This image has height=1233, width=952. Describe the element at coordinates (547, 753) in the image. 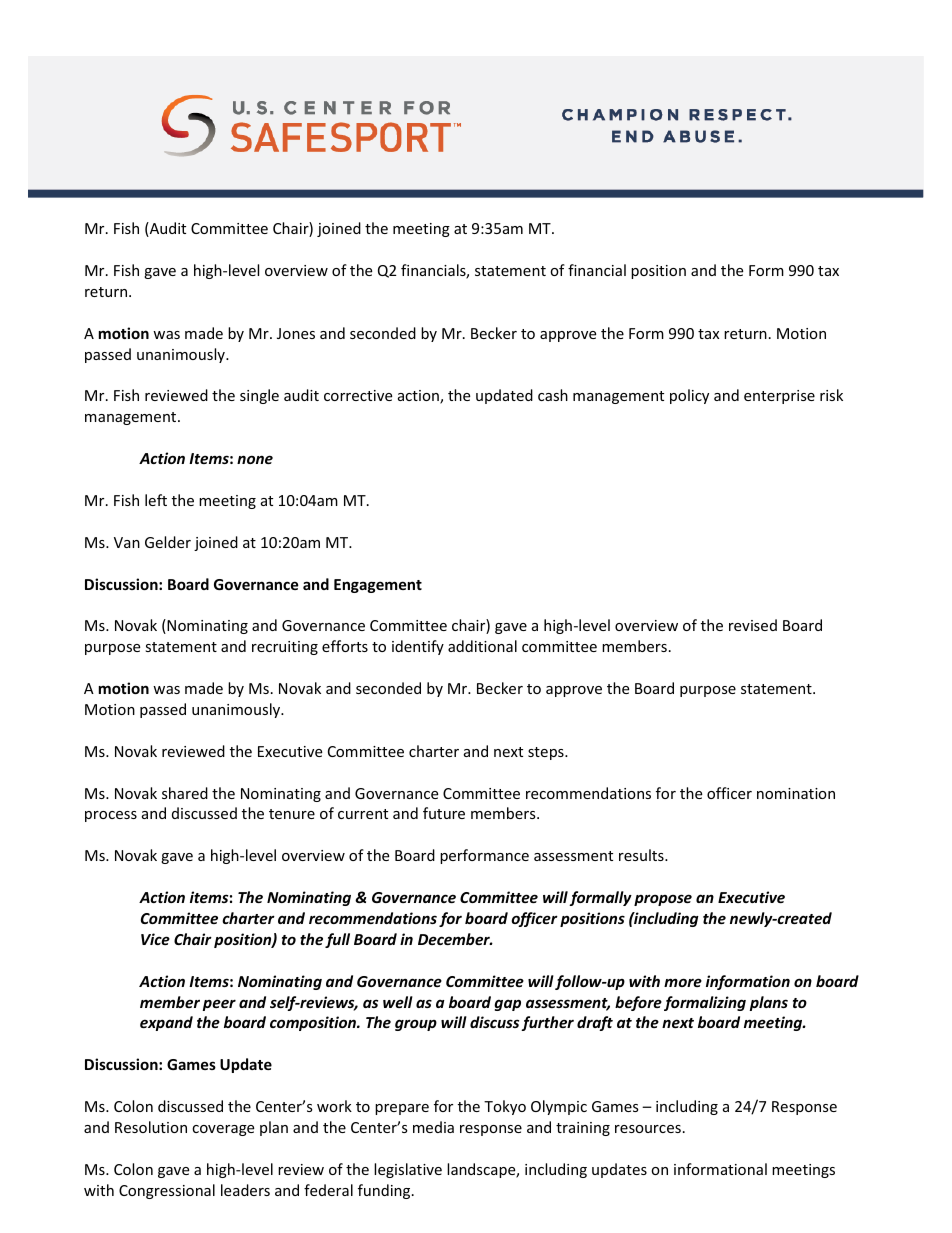

I see `steps` at that location.
